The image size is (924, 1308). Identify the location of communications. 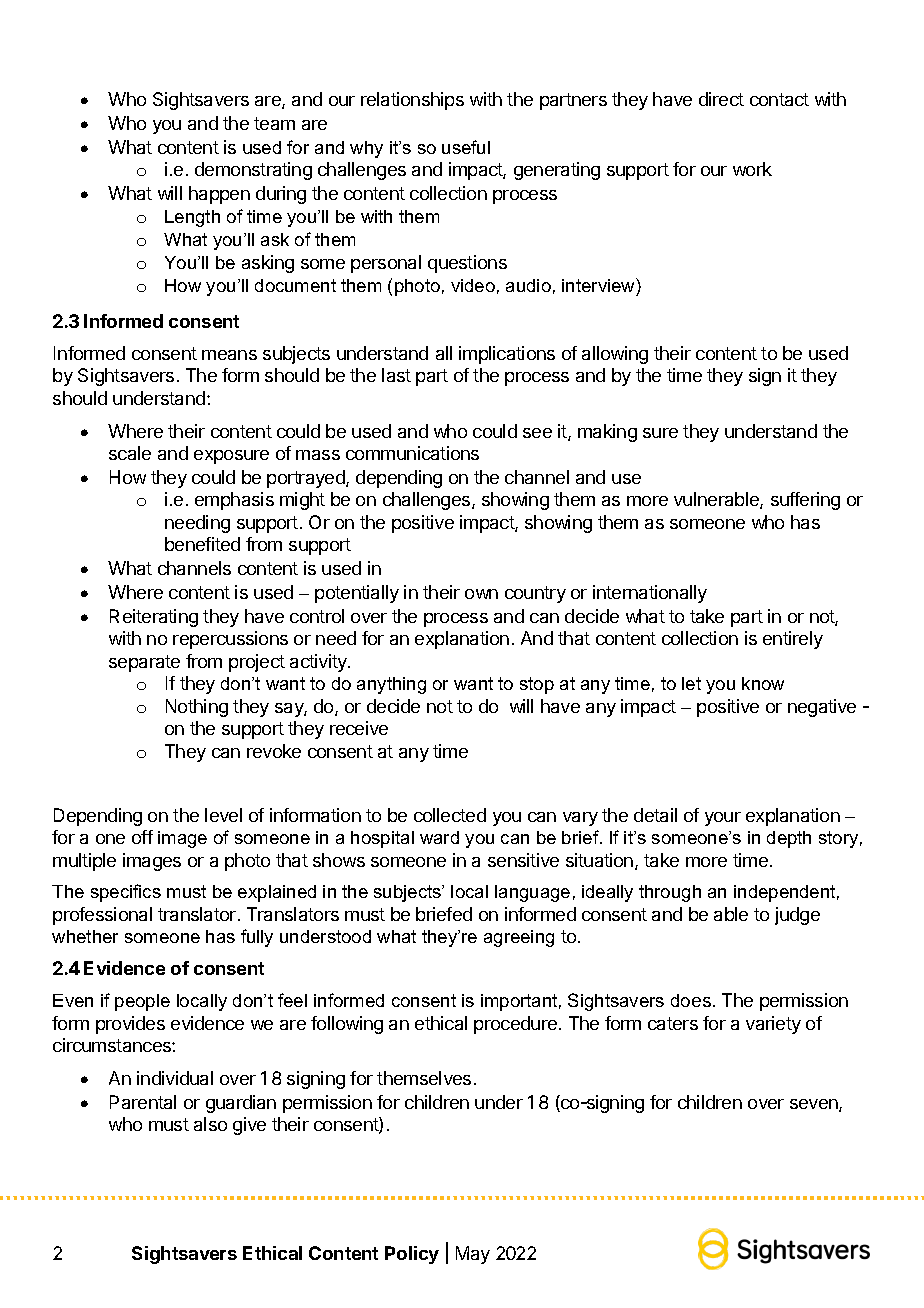
(412, 453).
